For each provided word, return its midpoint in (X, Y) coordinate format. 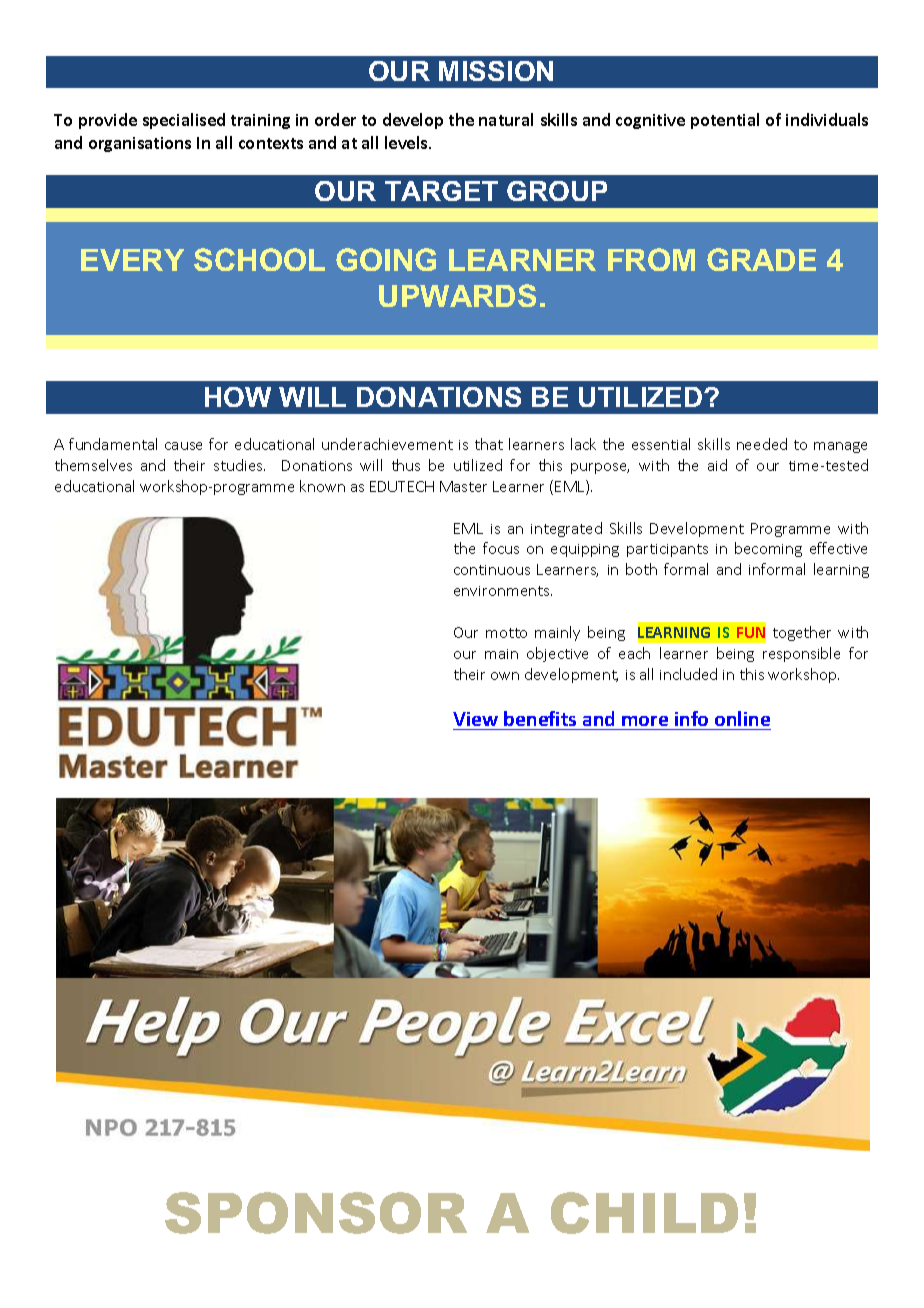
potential (725, 121)
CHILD (644, 1213)
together (802, 633)
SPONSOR (316, 1213)
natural (506, 119)
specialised (184, 121)
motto (506, 633)
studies (239, 465)
